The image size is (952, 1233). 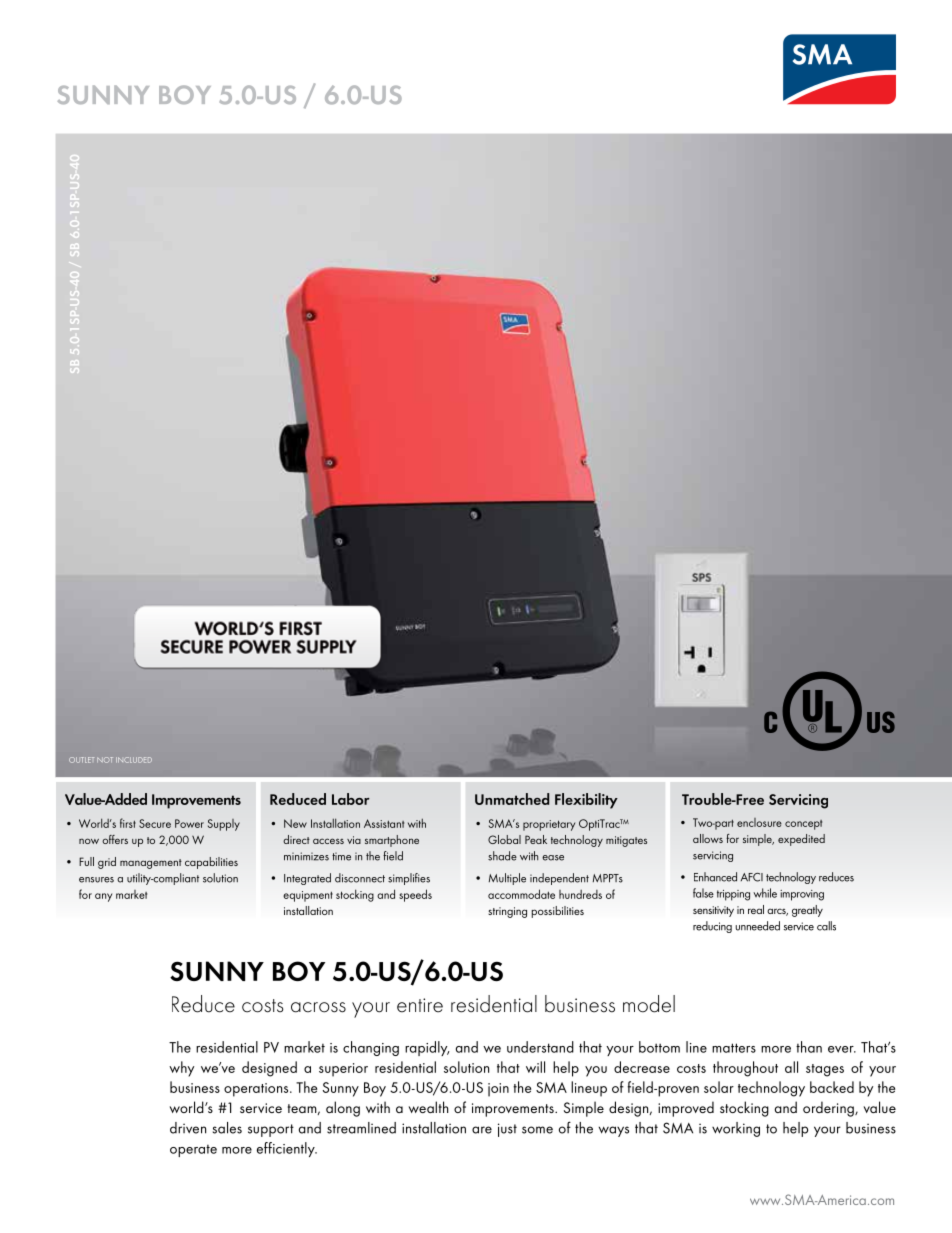 What do you see at coordinates (427, 1048) in the screenshot?
I see `rapidly` at bounding box center [427, 1048].
